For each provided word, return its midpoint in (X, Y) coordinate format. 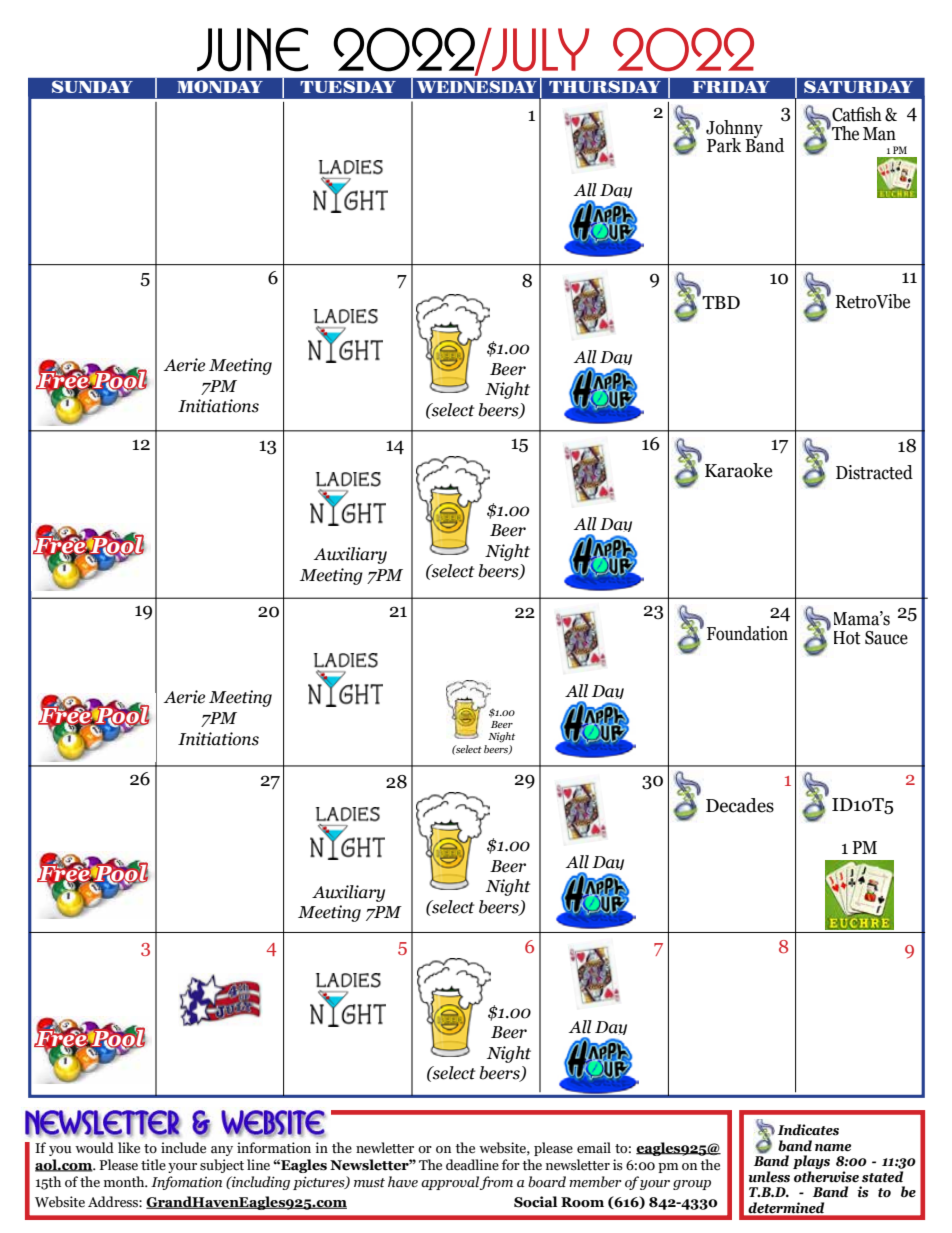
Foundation (747, 633)
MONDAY (220, 86)
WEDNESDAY (477, 86)
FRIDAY (731, 87)
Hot (847, 638)
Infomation (186, 1183)
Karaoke (739, 470)
